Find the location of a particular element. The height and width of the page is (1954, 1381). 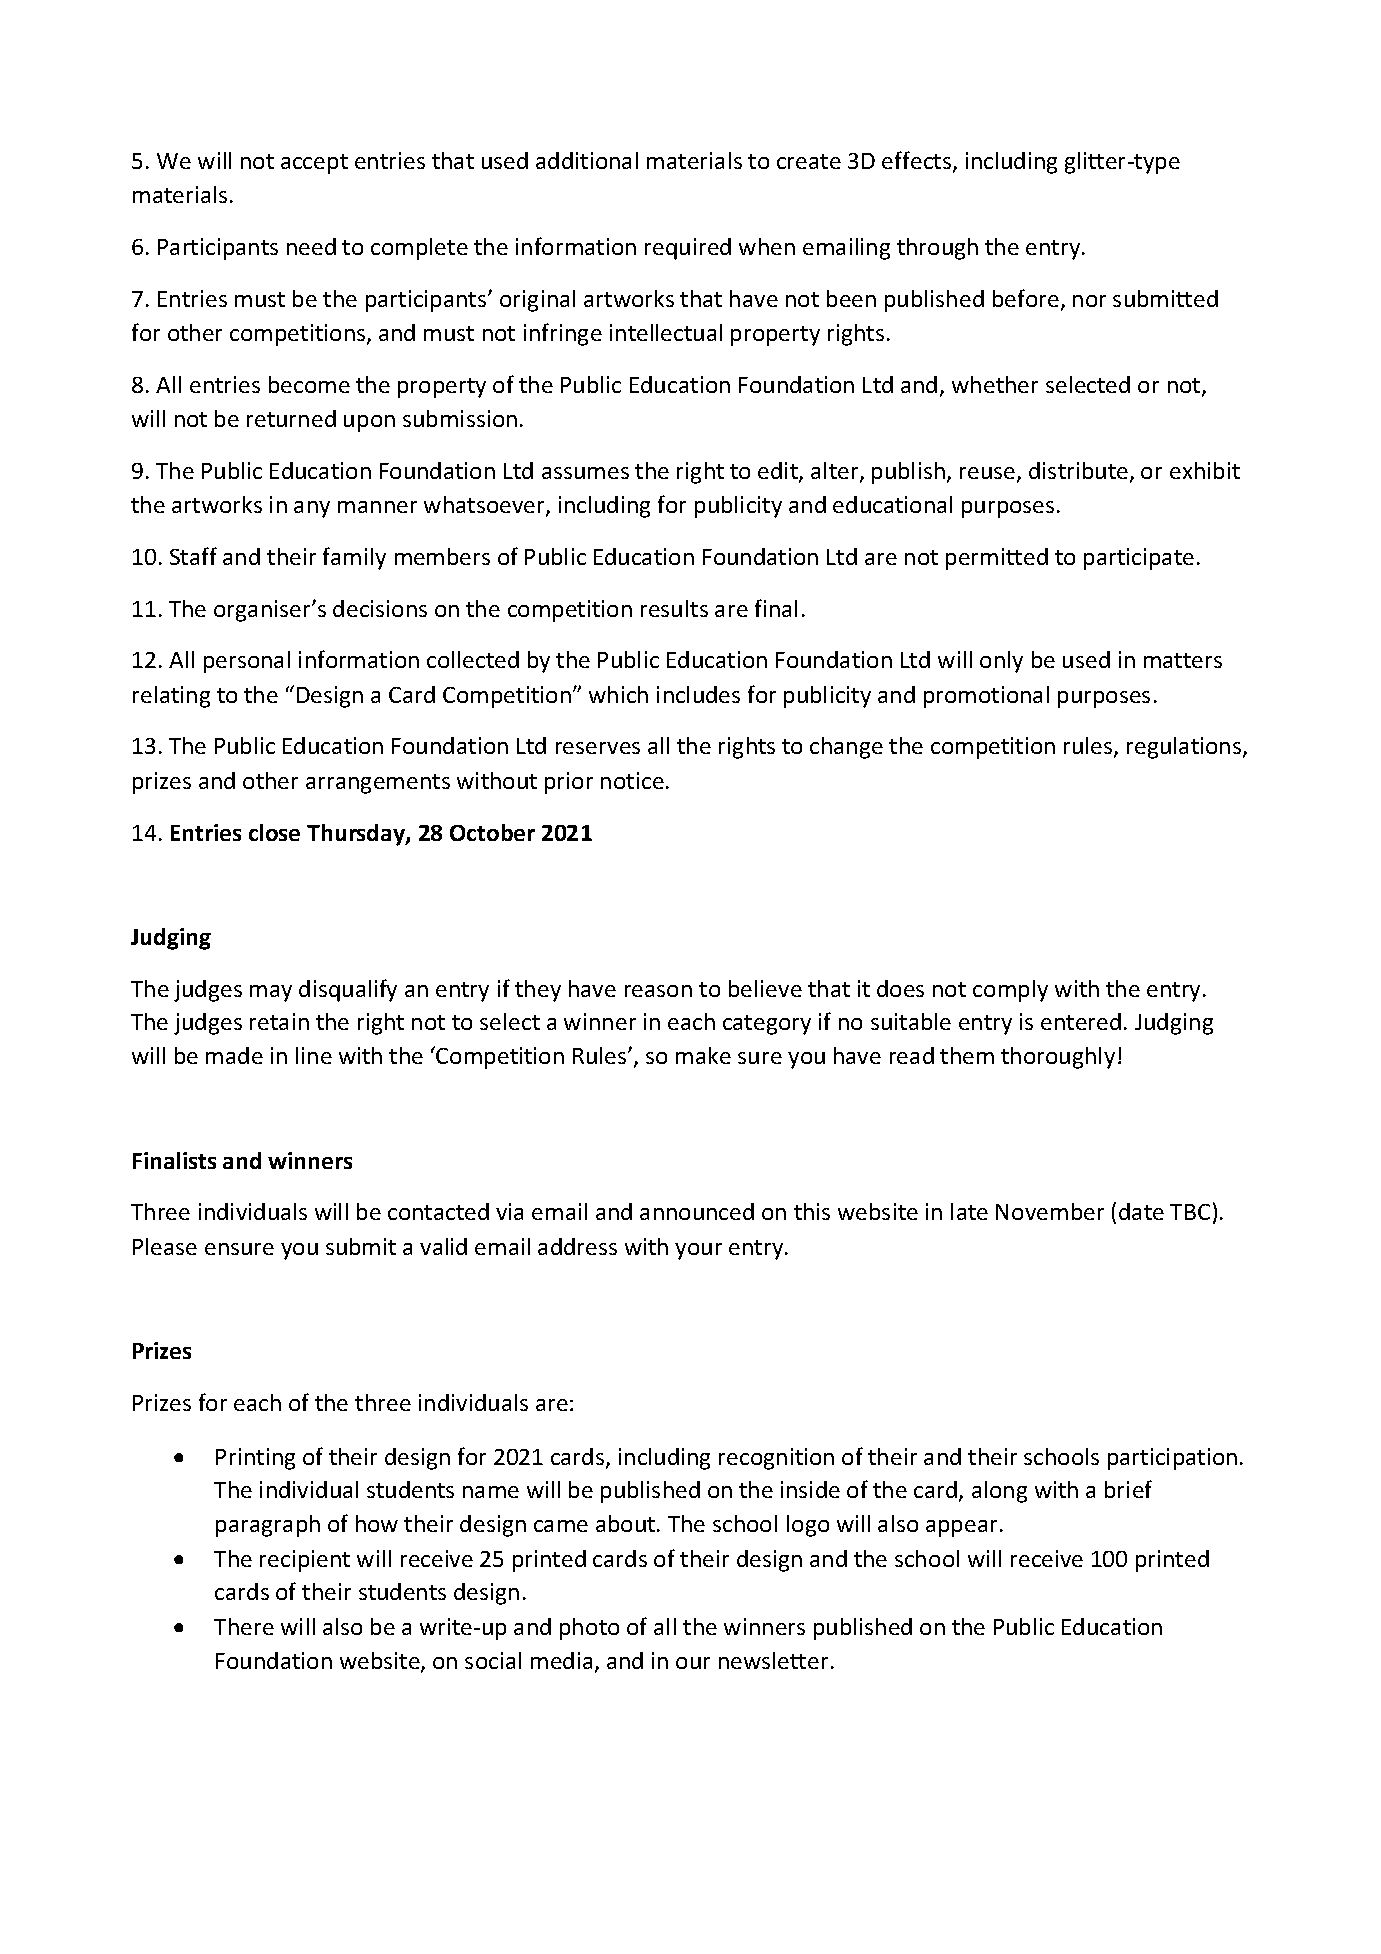

reason is located at coordinates (658, 991).
